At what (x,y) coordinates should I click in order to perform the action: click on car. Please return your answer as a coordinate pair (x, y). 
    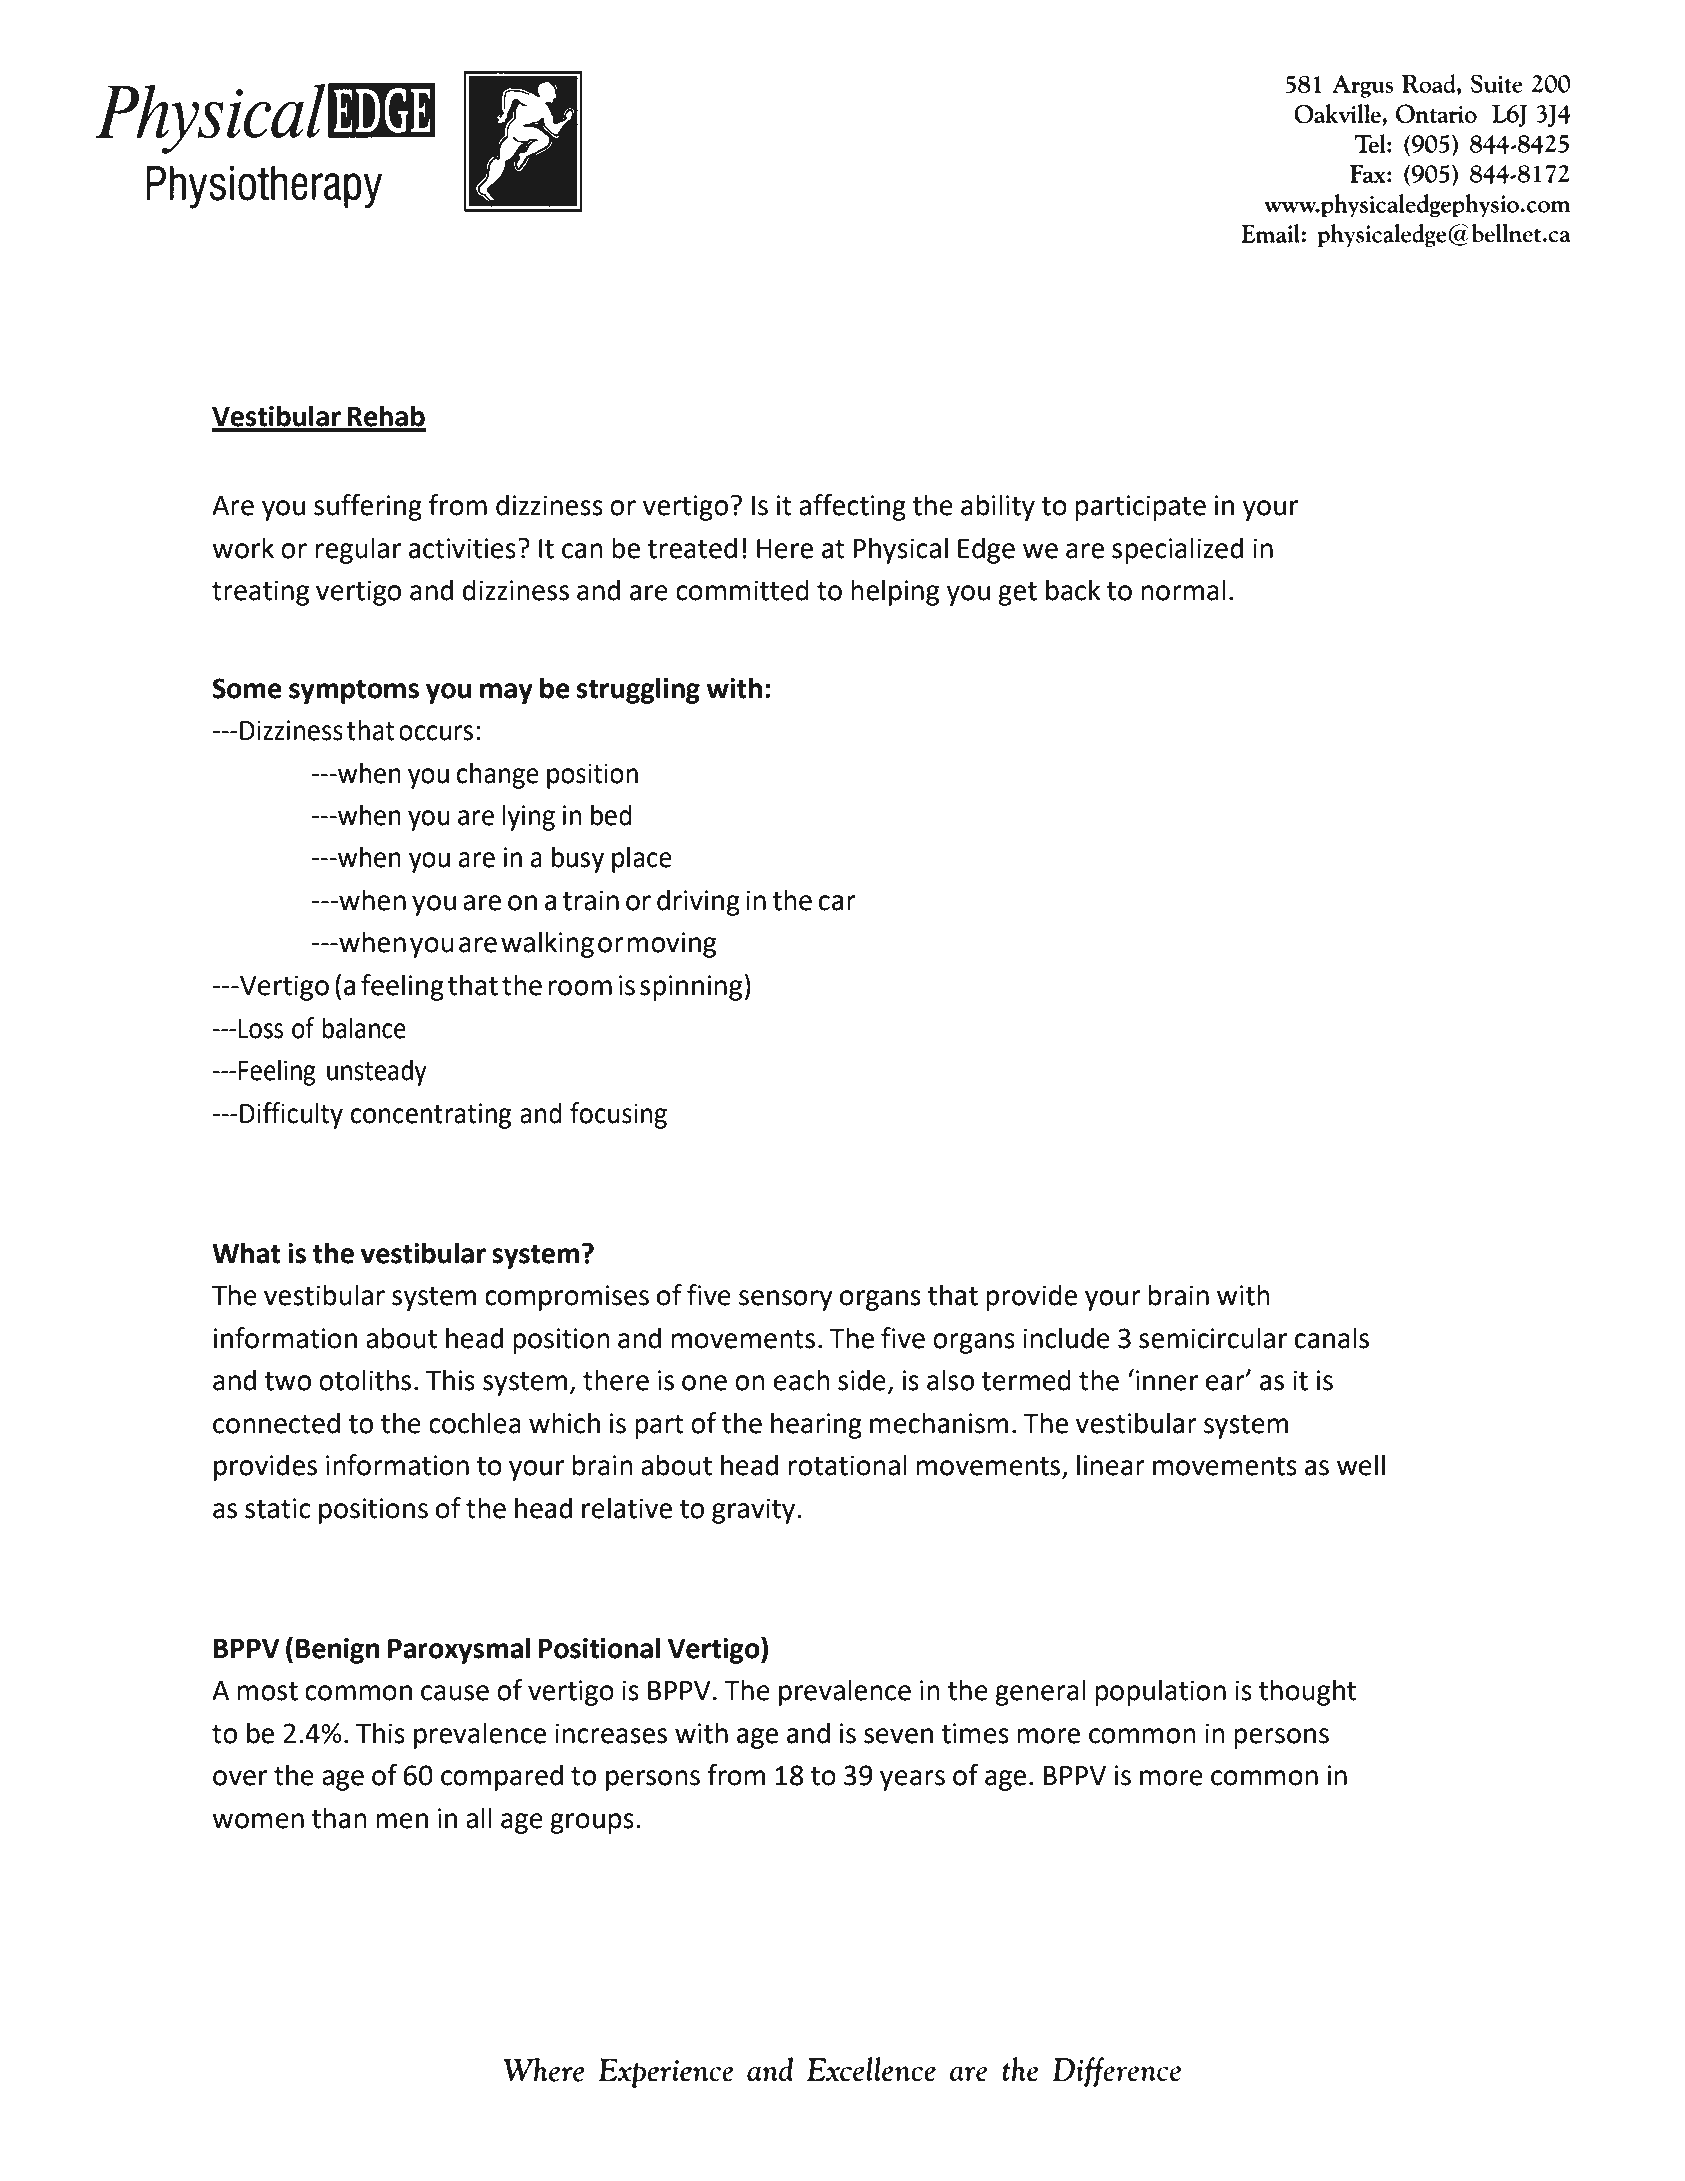
    Looking at the image, I should click on (837, 903).
